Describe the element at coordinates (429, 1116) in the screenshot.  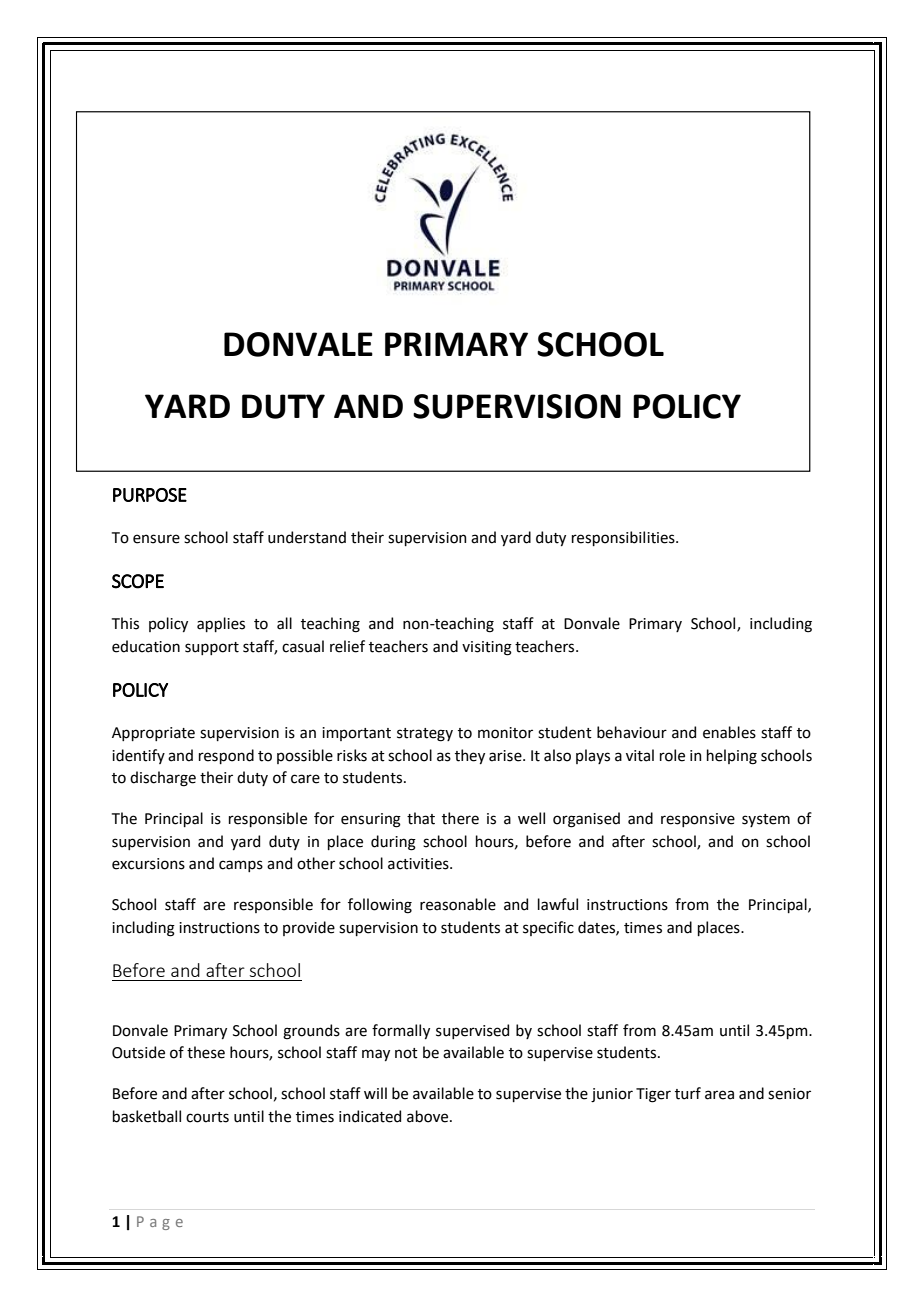
I see `above` at that location.
